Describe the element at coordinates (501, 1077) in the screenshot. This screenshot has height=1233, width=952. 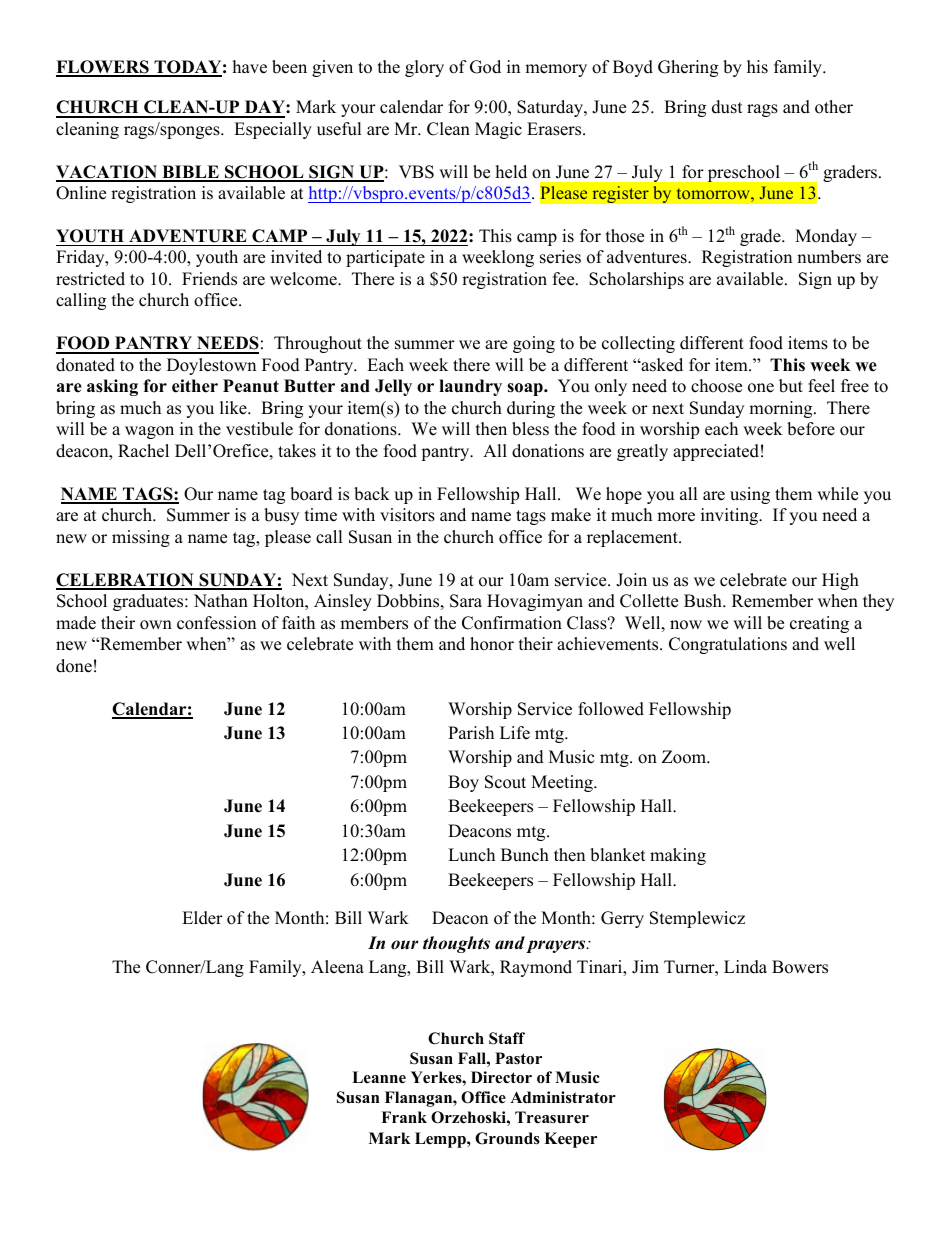
I see `Director` at that location.
